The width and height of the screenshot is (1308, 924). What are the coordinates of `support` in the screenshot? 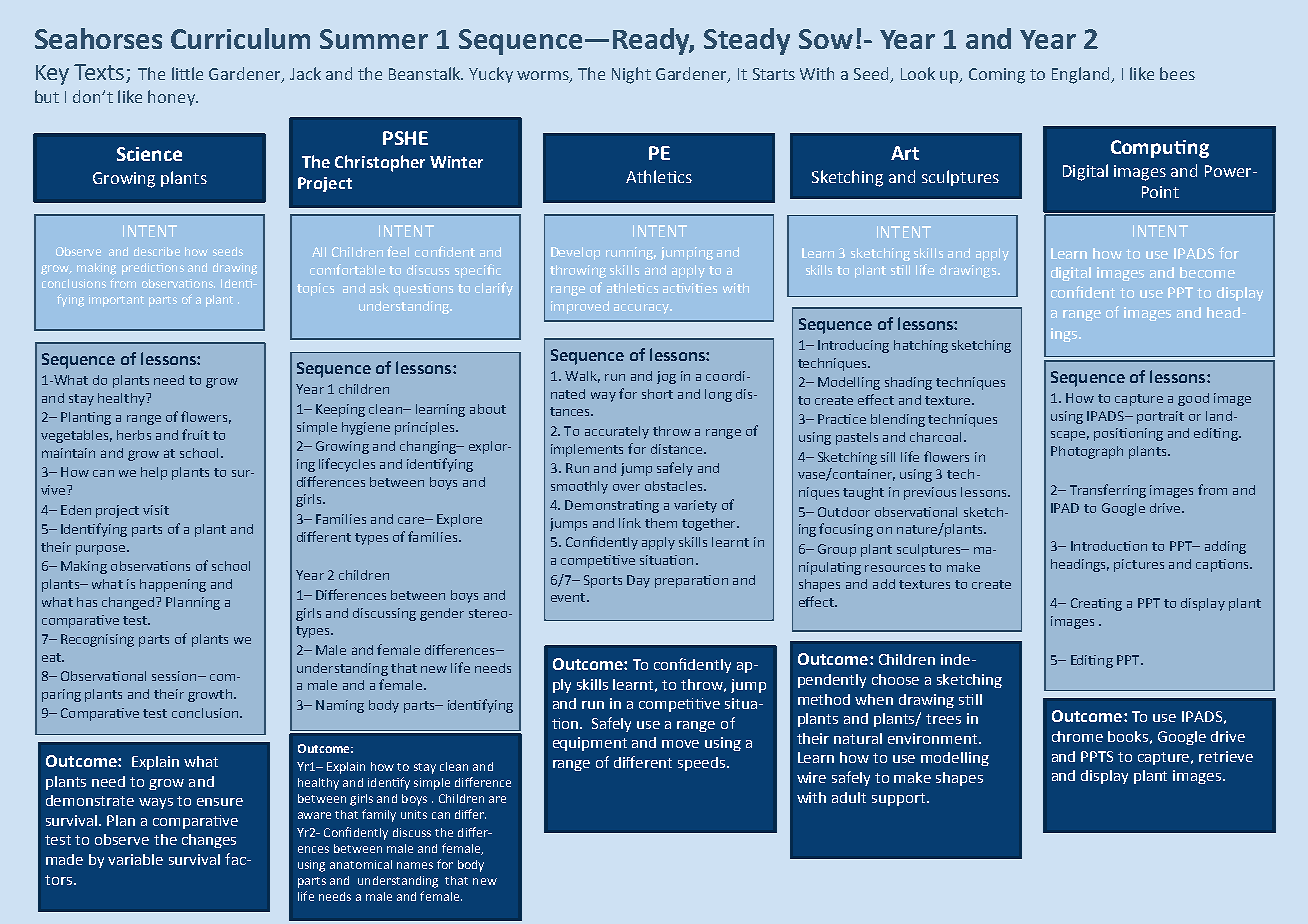 It's located at (900, 799).
